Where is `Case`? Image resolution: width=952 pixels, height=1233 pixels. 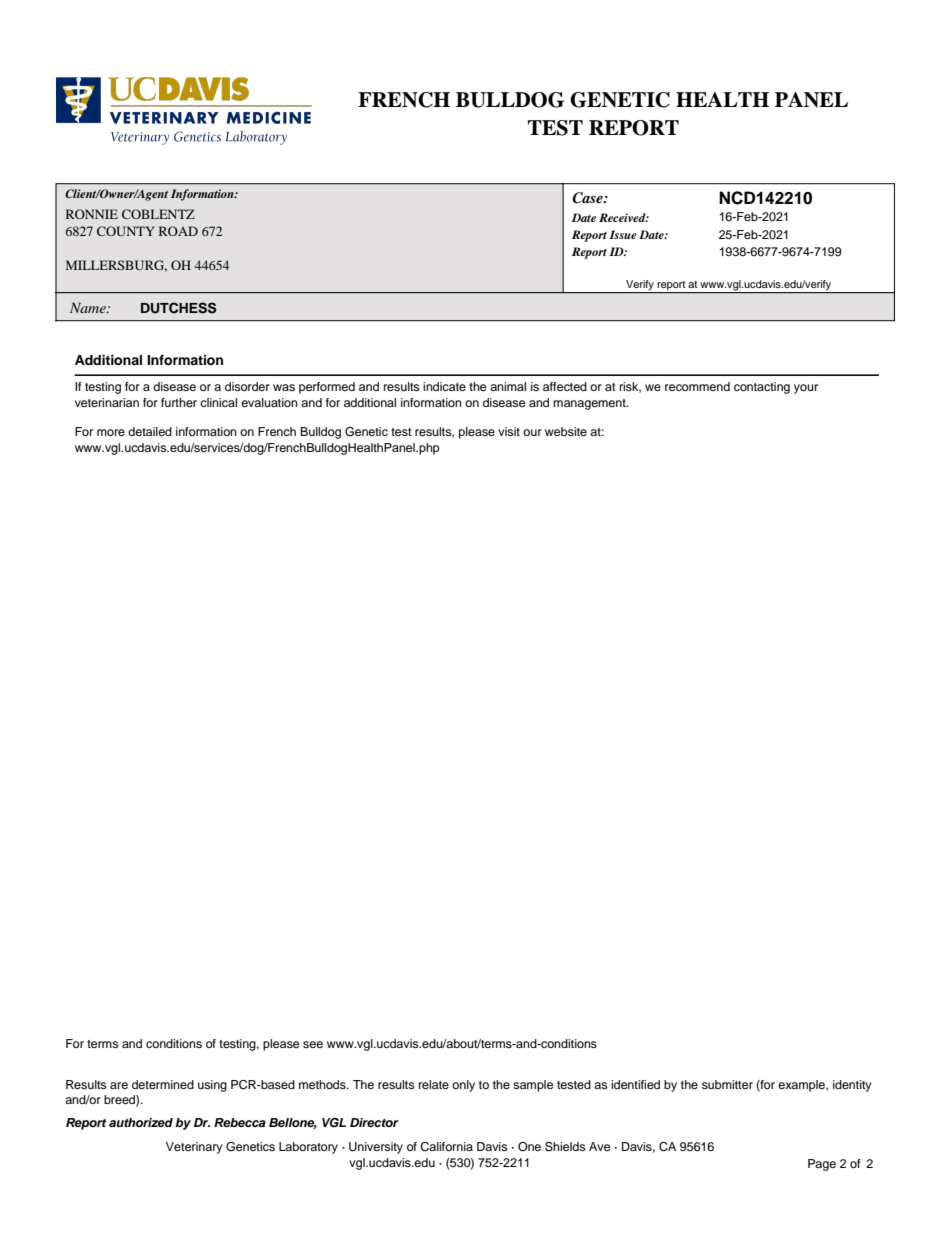 Case is located at coordinates (588, 198).
